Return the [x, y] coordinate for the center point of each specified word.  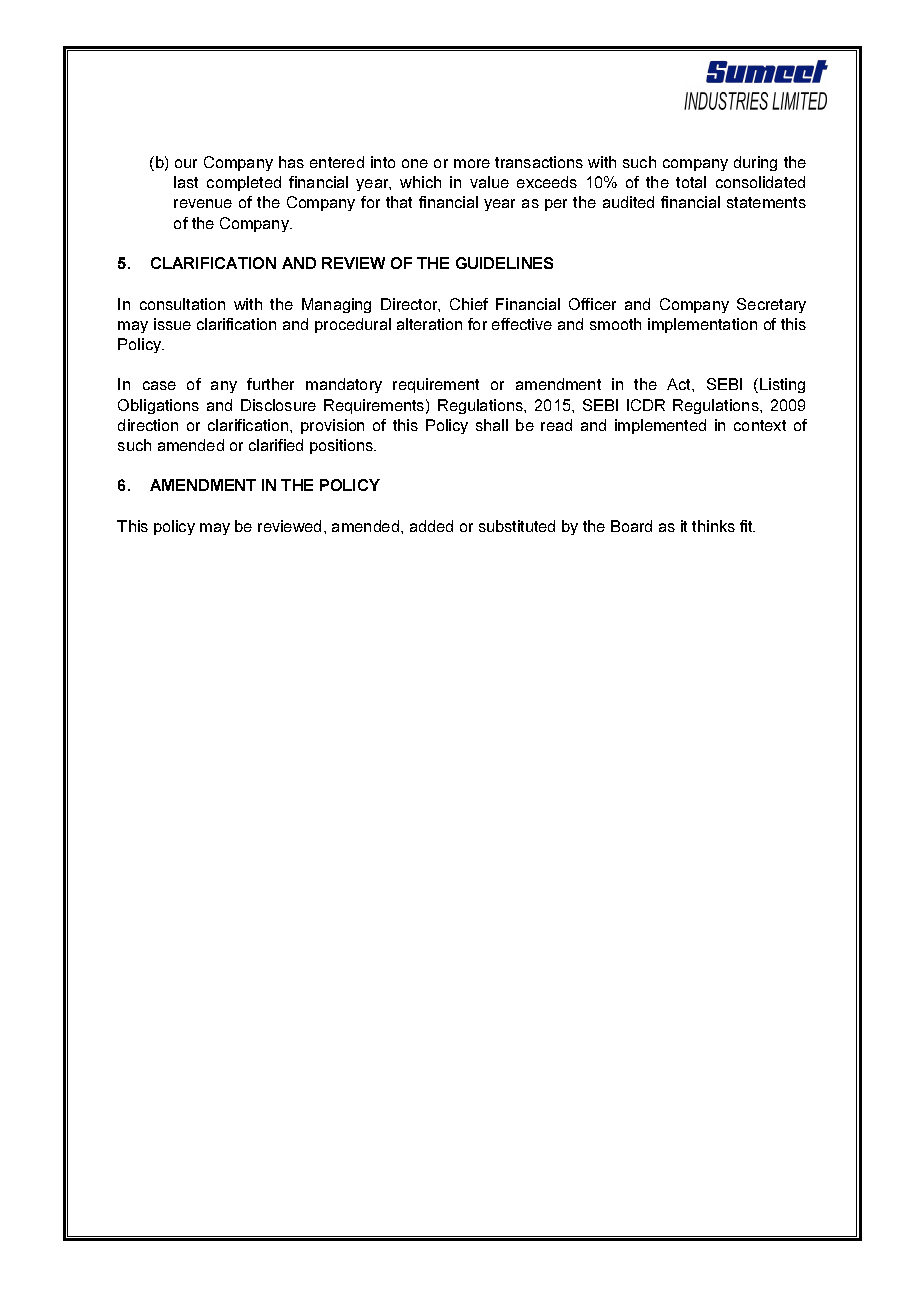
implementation [702, 325]
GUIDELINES [504, 263]
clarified [276, 445]
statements [766, 202]
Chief [469, 304]
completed [244, 183]
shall [492, 425]
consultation [182, 304]
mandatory [344, 385]
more [472, 163]
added [431, 526]
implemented [660, 426]
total [691, 182]
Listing [782, 385]
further [270, 384]
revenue [203, 203]
